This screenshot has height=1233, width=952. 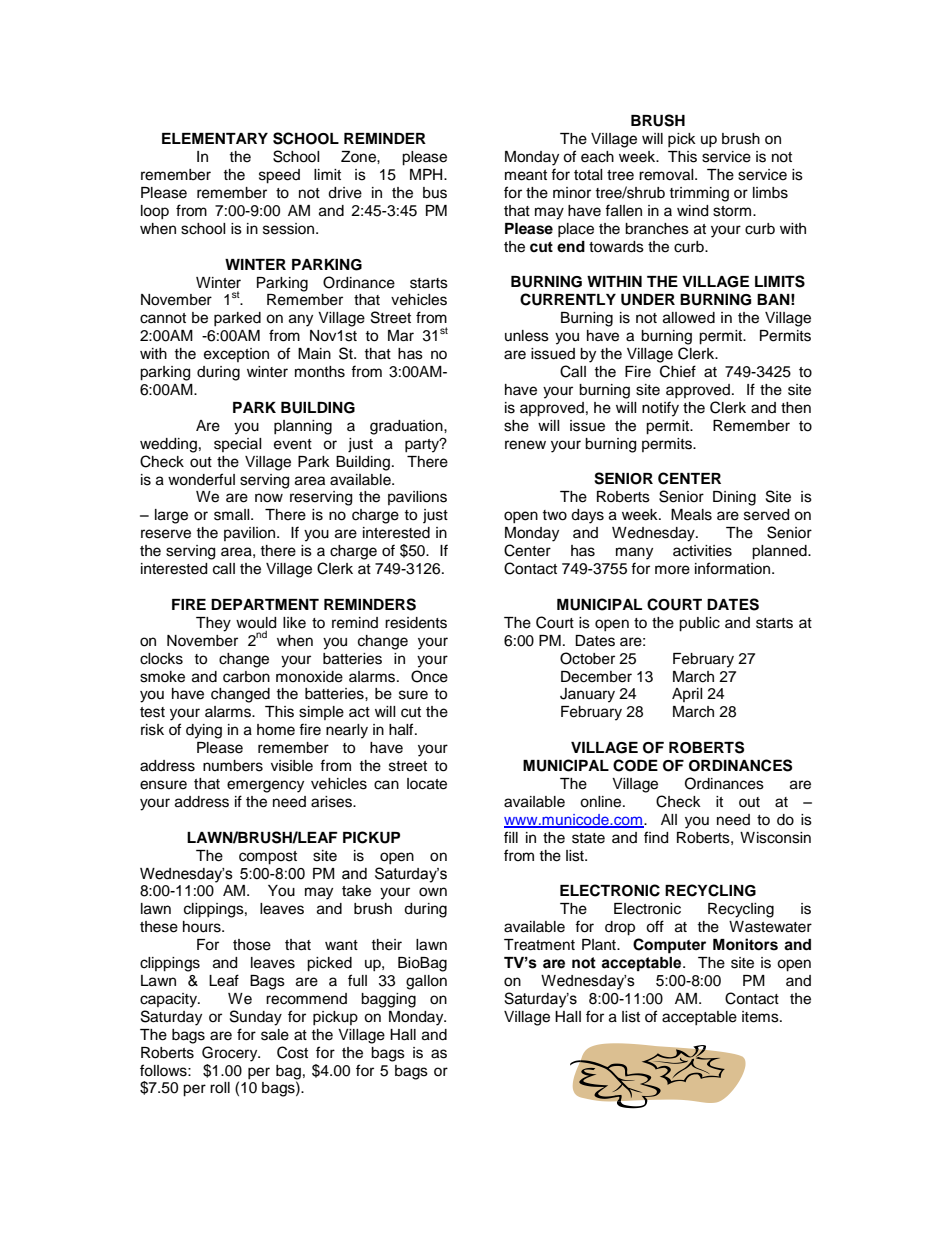 I want to click on Wisconsin, so click(x=775, y=838).
